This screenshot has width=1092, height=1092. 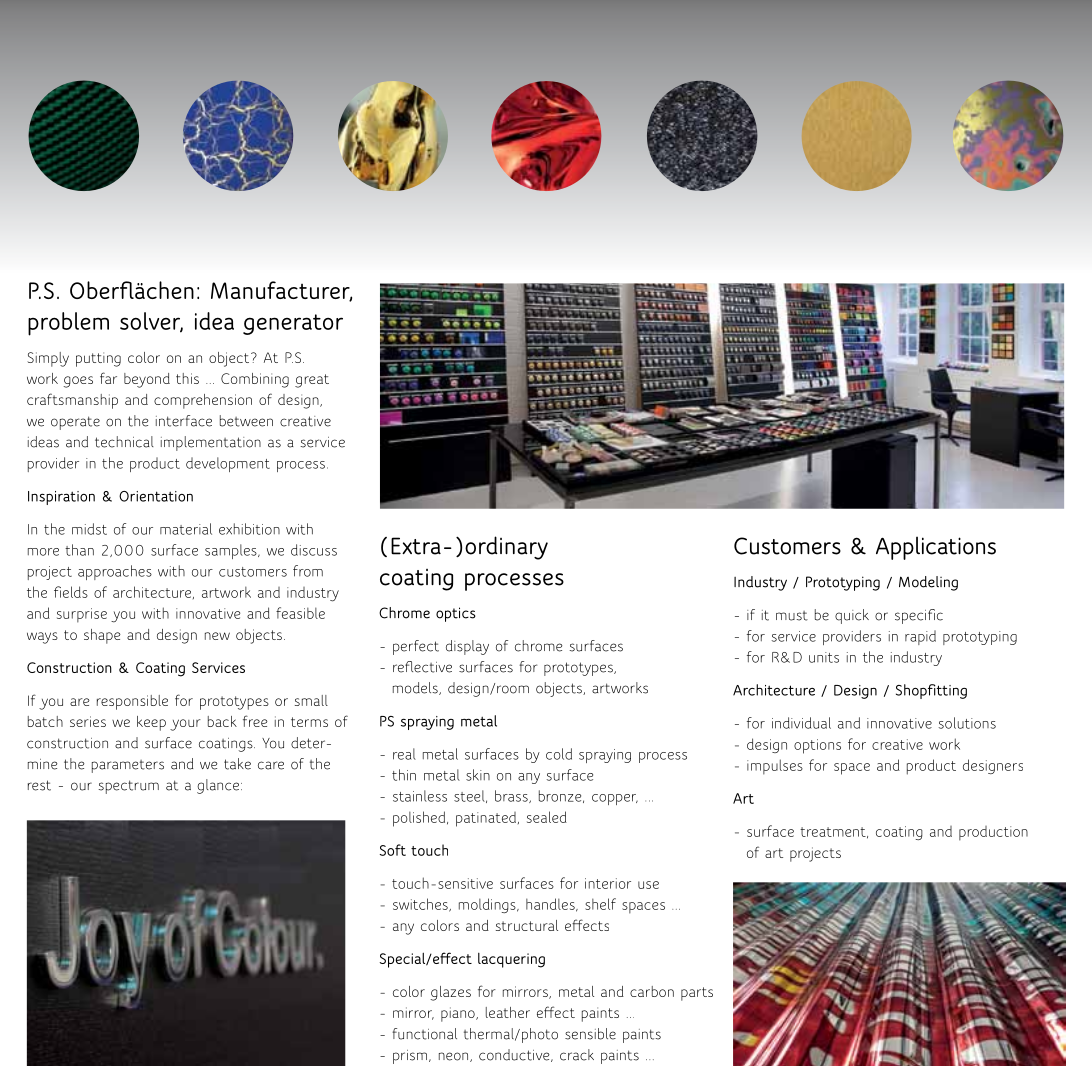 I want to click on putting, so click(x=98, y=359).
